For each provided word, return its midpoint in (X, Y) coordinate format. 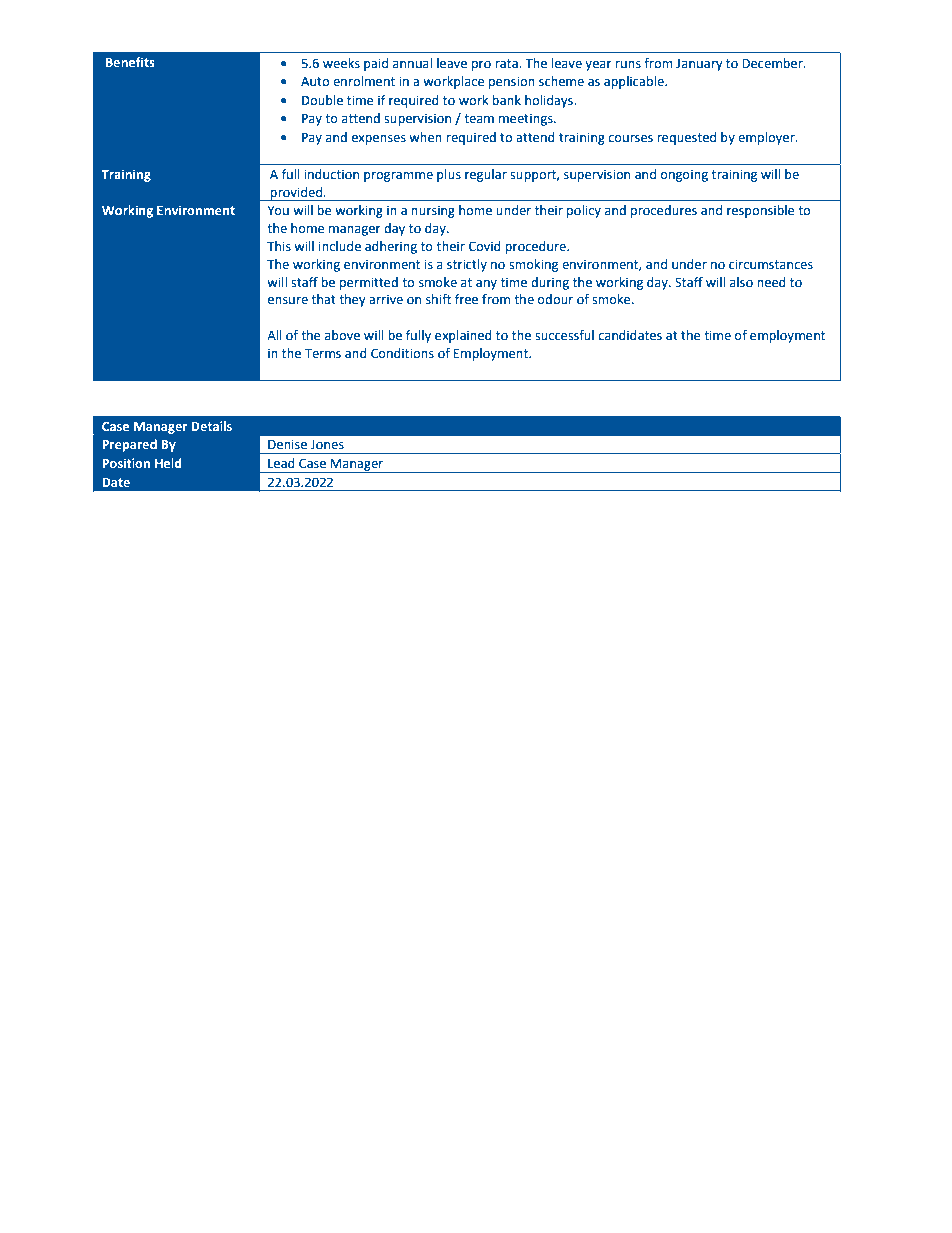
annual (412, 63)
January (699, 65)
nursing (433, 212)
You (278, 211)
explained (463, 336)
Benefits (130, 62)
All (274, 335)
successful (564, 335)
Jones (327, 445)
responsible (761, 211)
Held (168, 463)
